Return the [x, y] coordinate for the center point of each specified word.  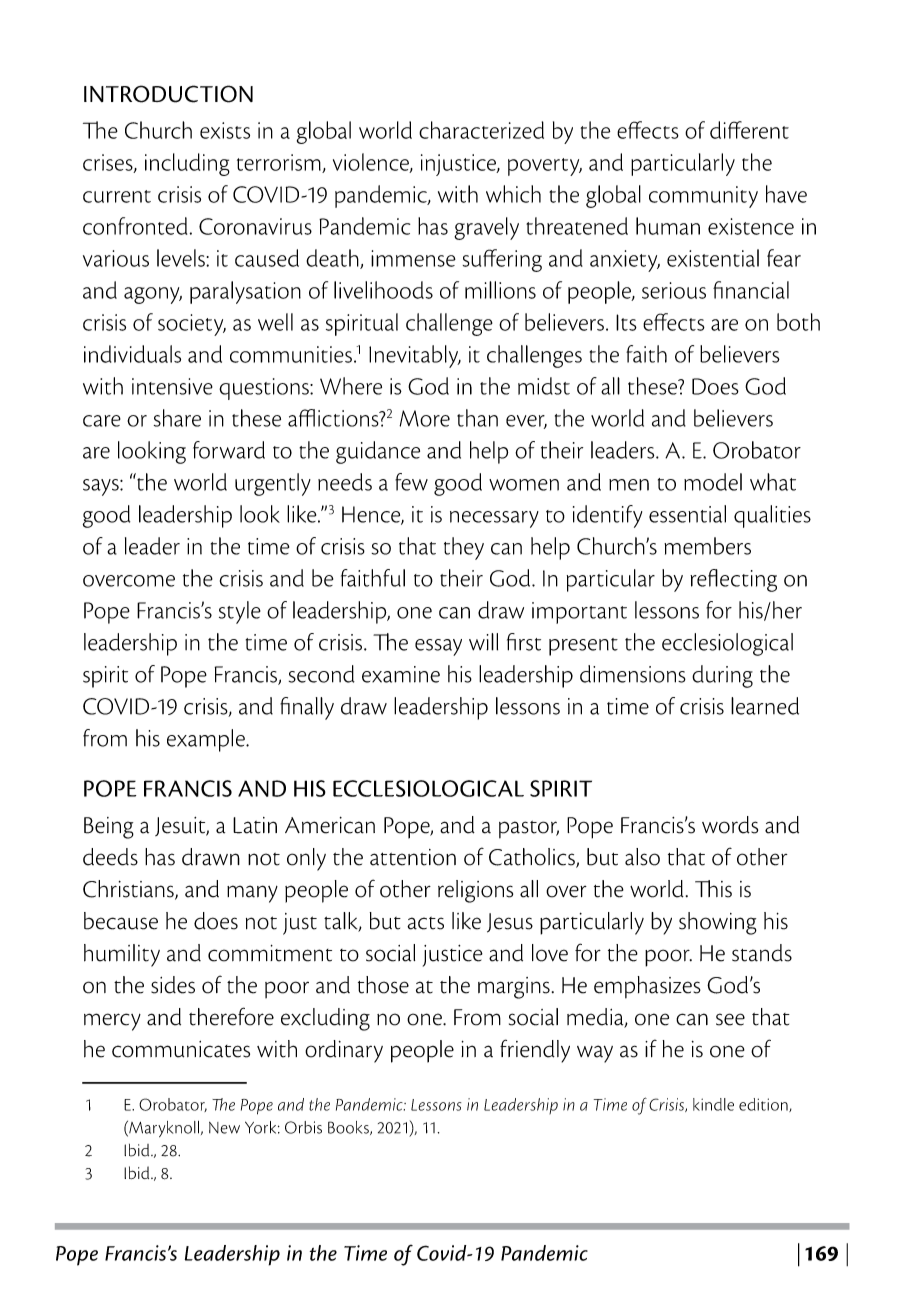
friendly [535, 1051]
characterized [481, 130]
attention [413, 857]
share [177, 418]
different [749, 130]
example [207, 740]
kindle [713, 1104]
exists [225, 130]
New [224, 1128]
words [730, 825]
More [424, 418]
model [713, 482]
